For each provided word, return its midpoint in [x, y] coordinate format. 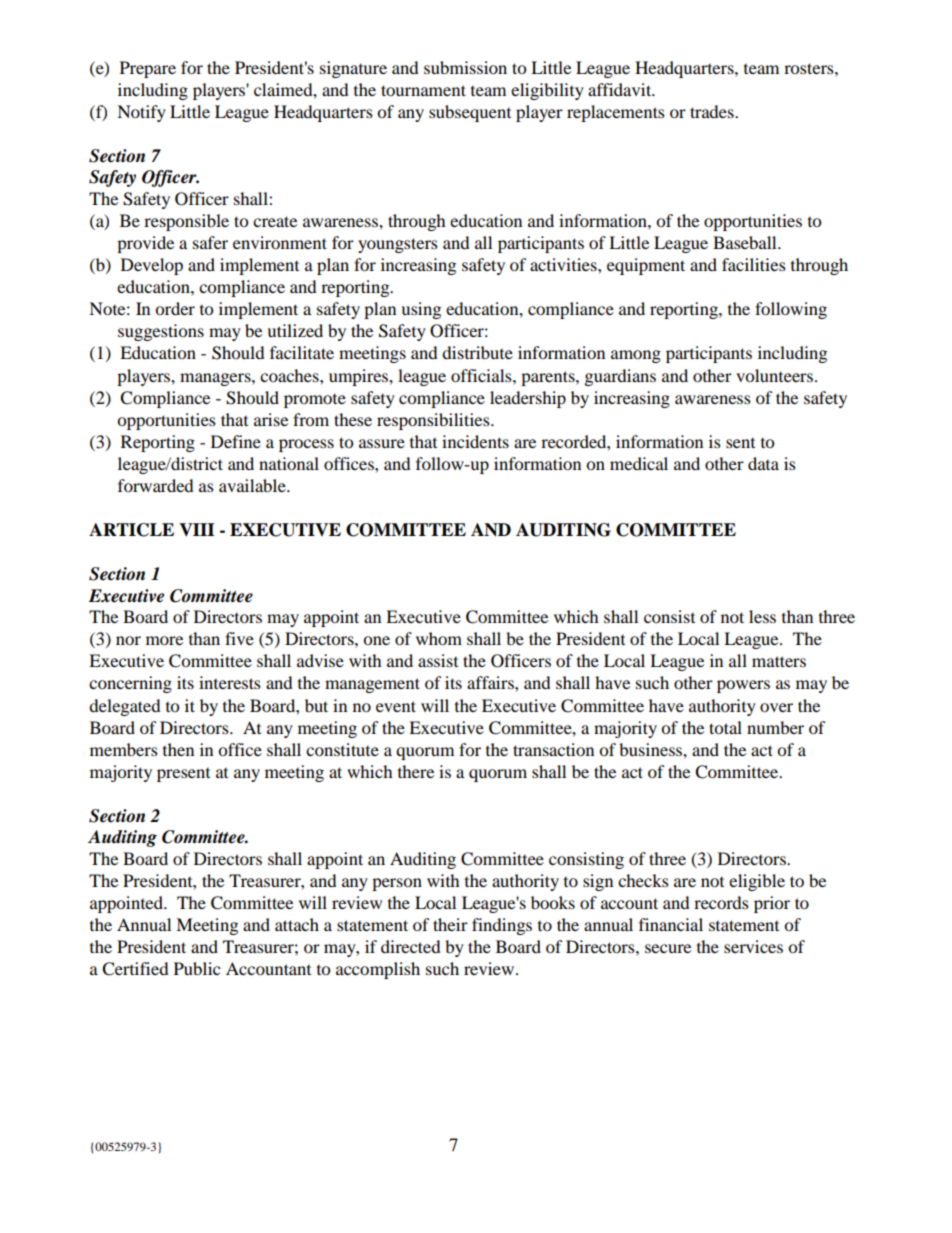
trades [713, 111]
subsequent [470, 113]
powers [743, 686]
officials [482, 375]
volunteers [774, 375]
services [753, 946]
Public [197, 968]
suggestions [161, 332]
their [450, 924]
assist [438, 660]
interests [230, 682]
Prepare [148, 69]
